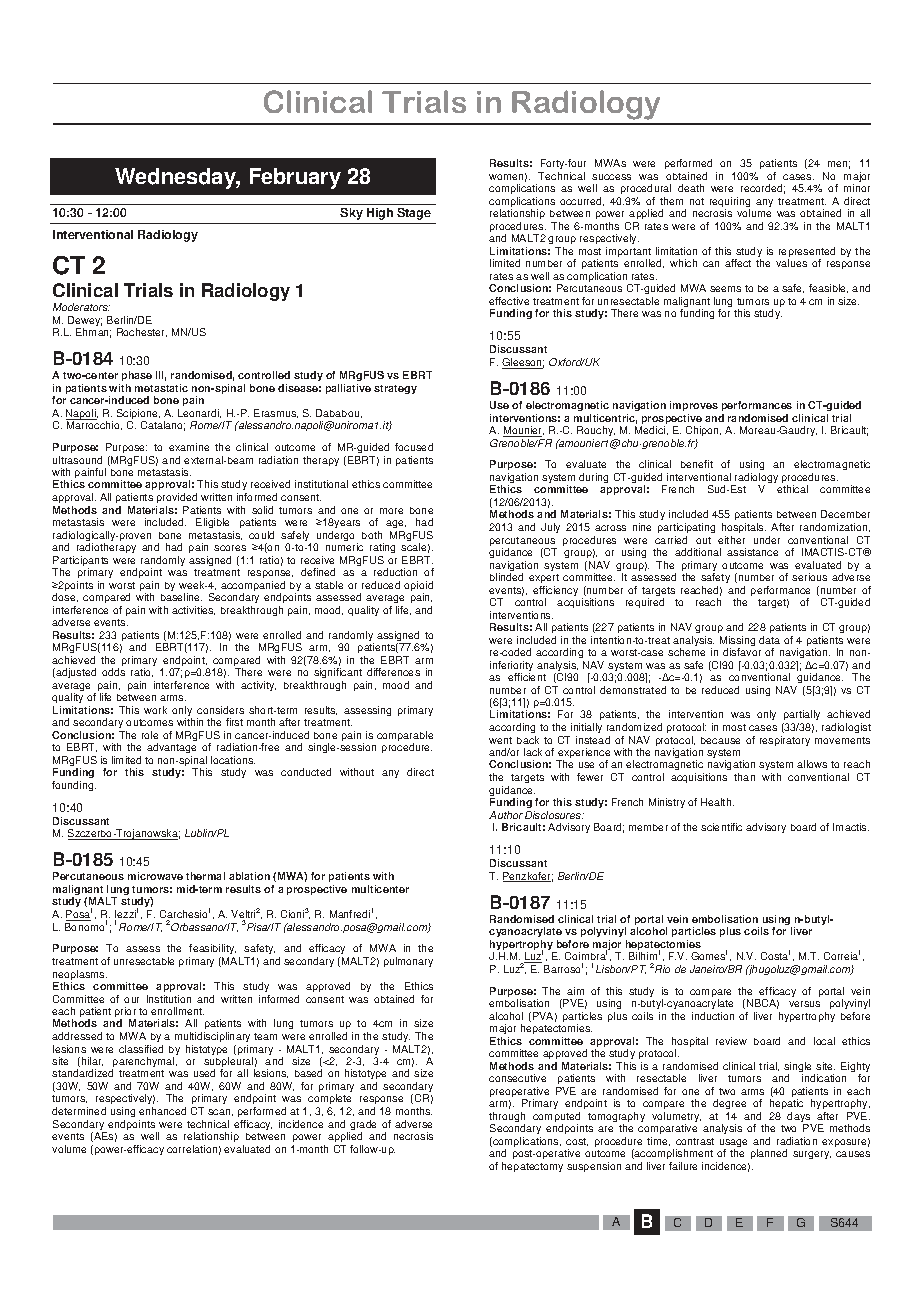 This screenshot has width=924, height=1308. I want to click on February, so click(295, 178).
